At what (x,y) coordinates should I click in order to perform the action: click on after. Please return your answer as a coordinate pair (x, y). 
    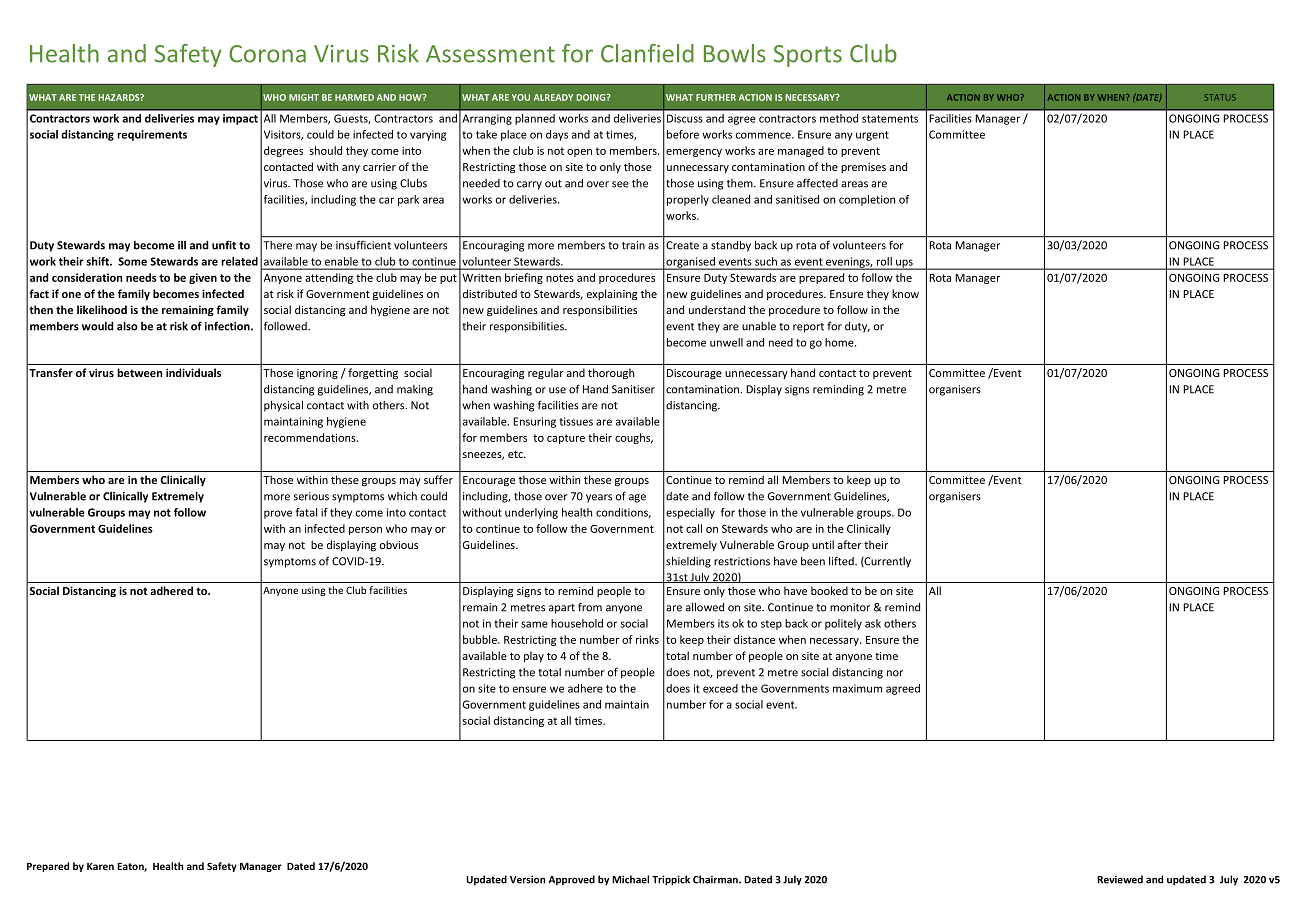
    Looking at the image, I should click on (850, 544).
